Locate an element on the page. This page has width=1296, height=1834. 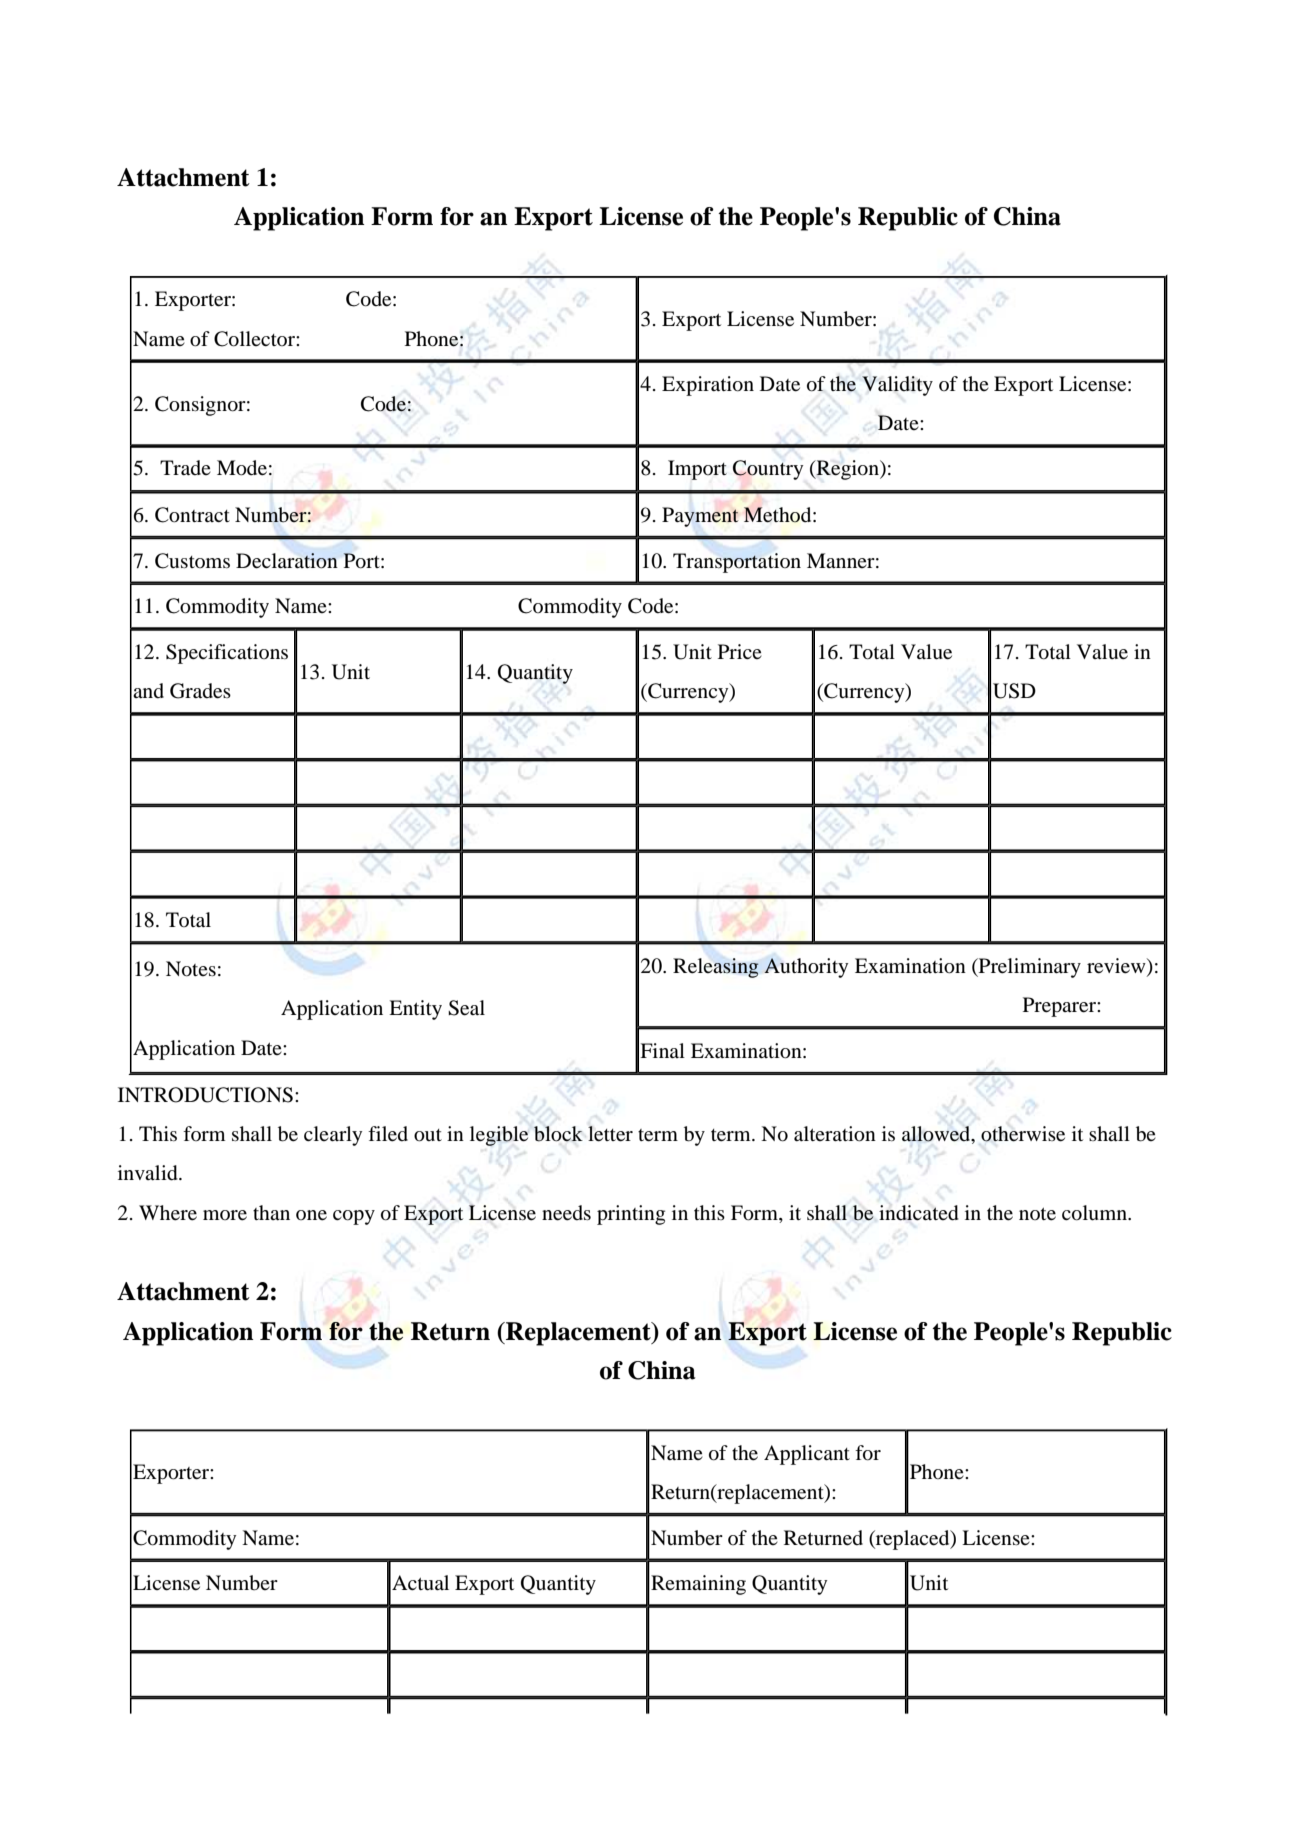
Releasing is located at coordinates (716, 968).
